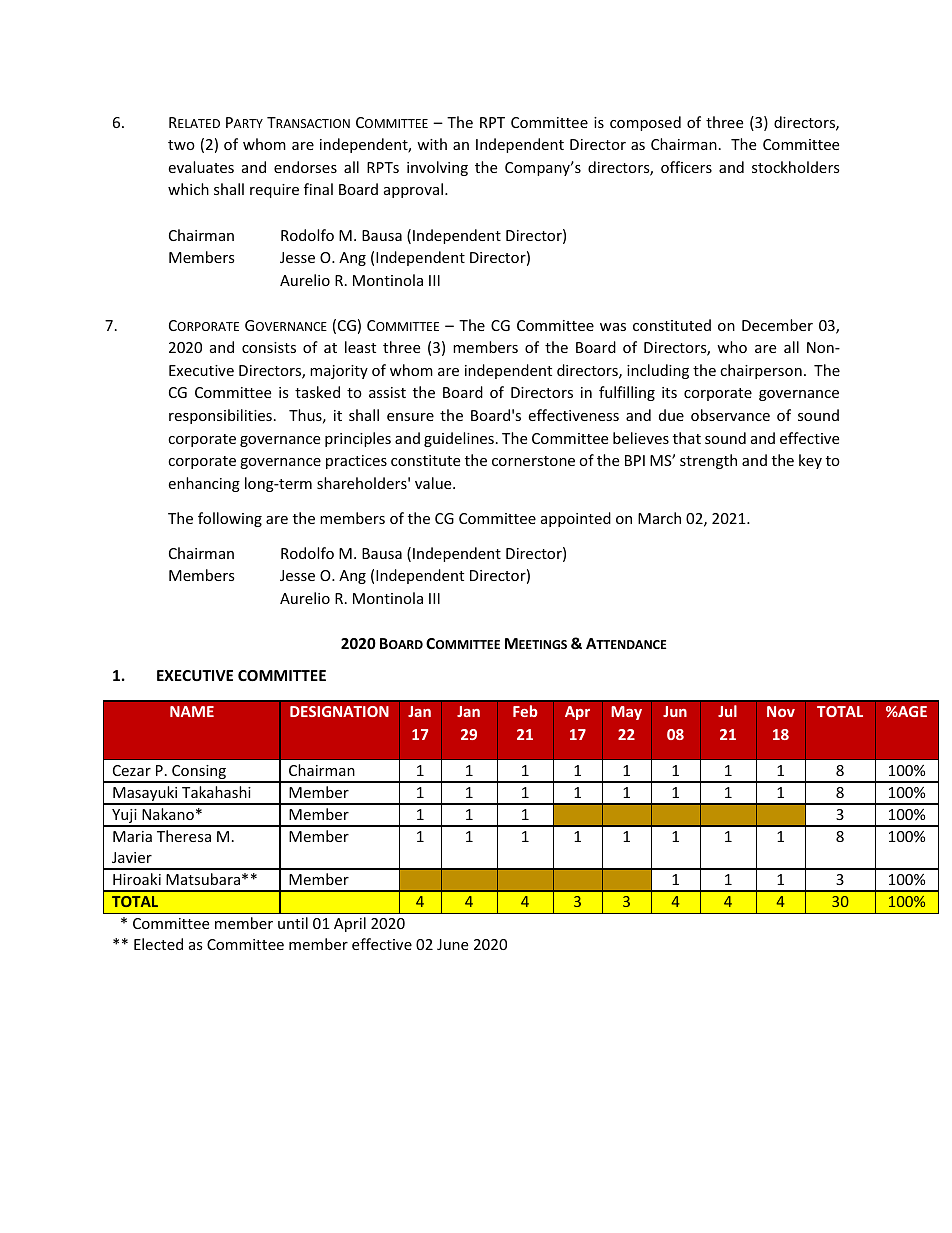 The height and width of the screenshot is (1233, 952). Describe the element at coordinates (181, 145) in the screenshot. I see `two` at that location.
